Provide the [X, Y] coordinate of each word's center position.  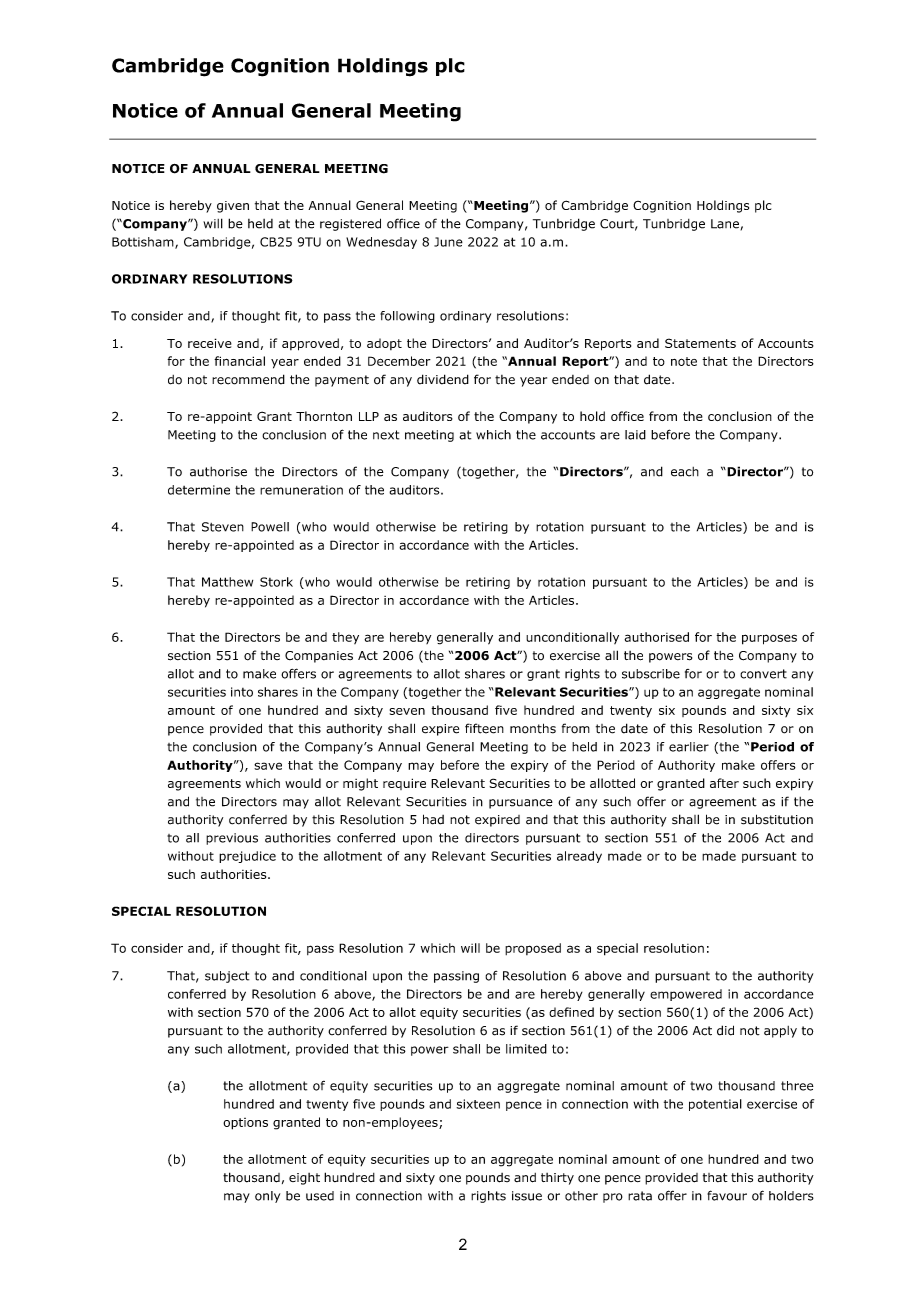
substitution [777, 819]
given [233, 207]
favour [727, 1195]
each [685, 472]
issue [527, 1196]
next [386, 435]
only [267, 1197]
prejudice [247, 857]
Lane [725, 224]
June [448, 242]
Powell [270, 527]
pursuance [521, 804]
